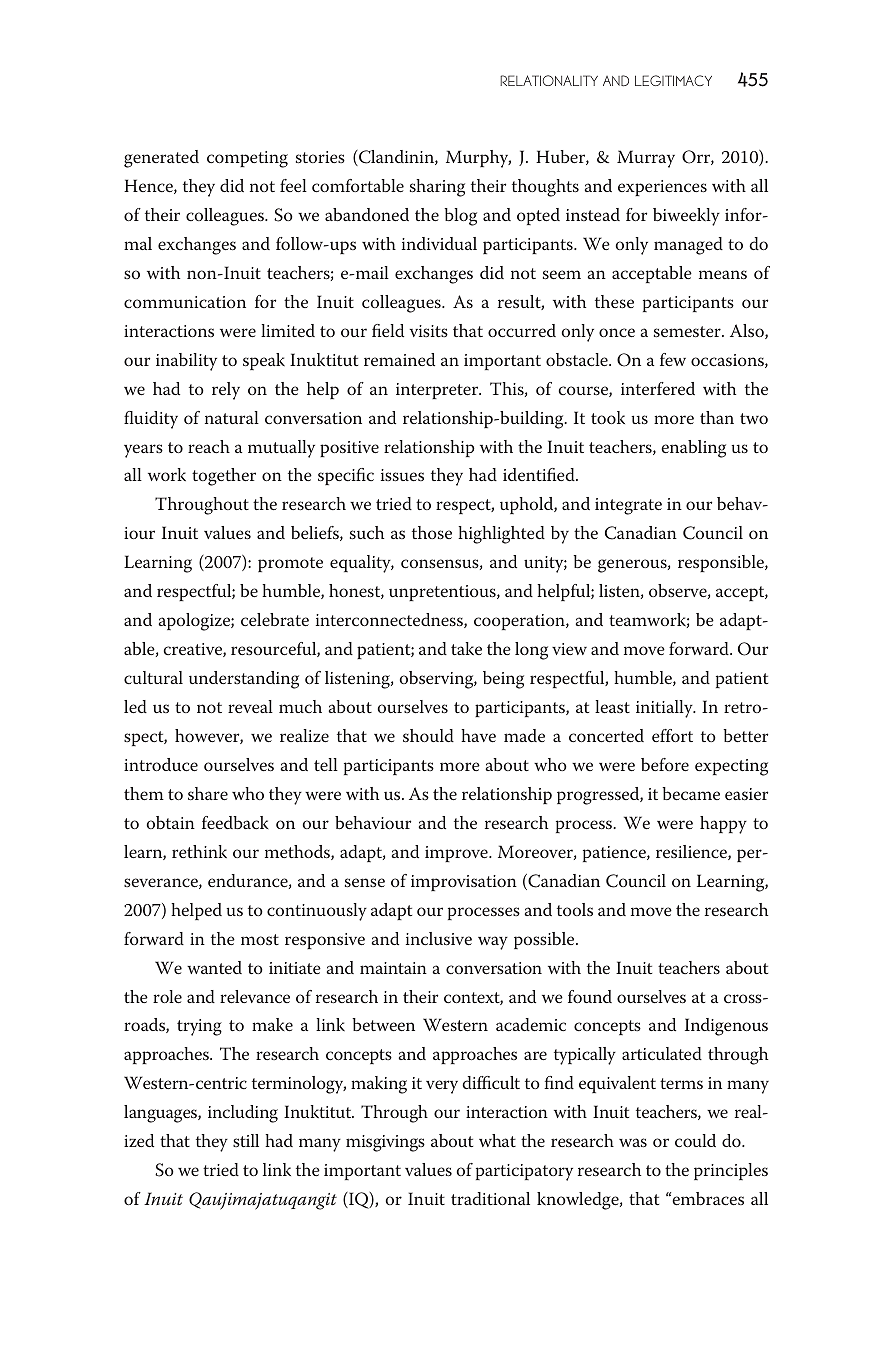 The image size is (896, 1345). I want to click on competing, so click(247, 159).
